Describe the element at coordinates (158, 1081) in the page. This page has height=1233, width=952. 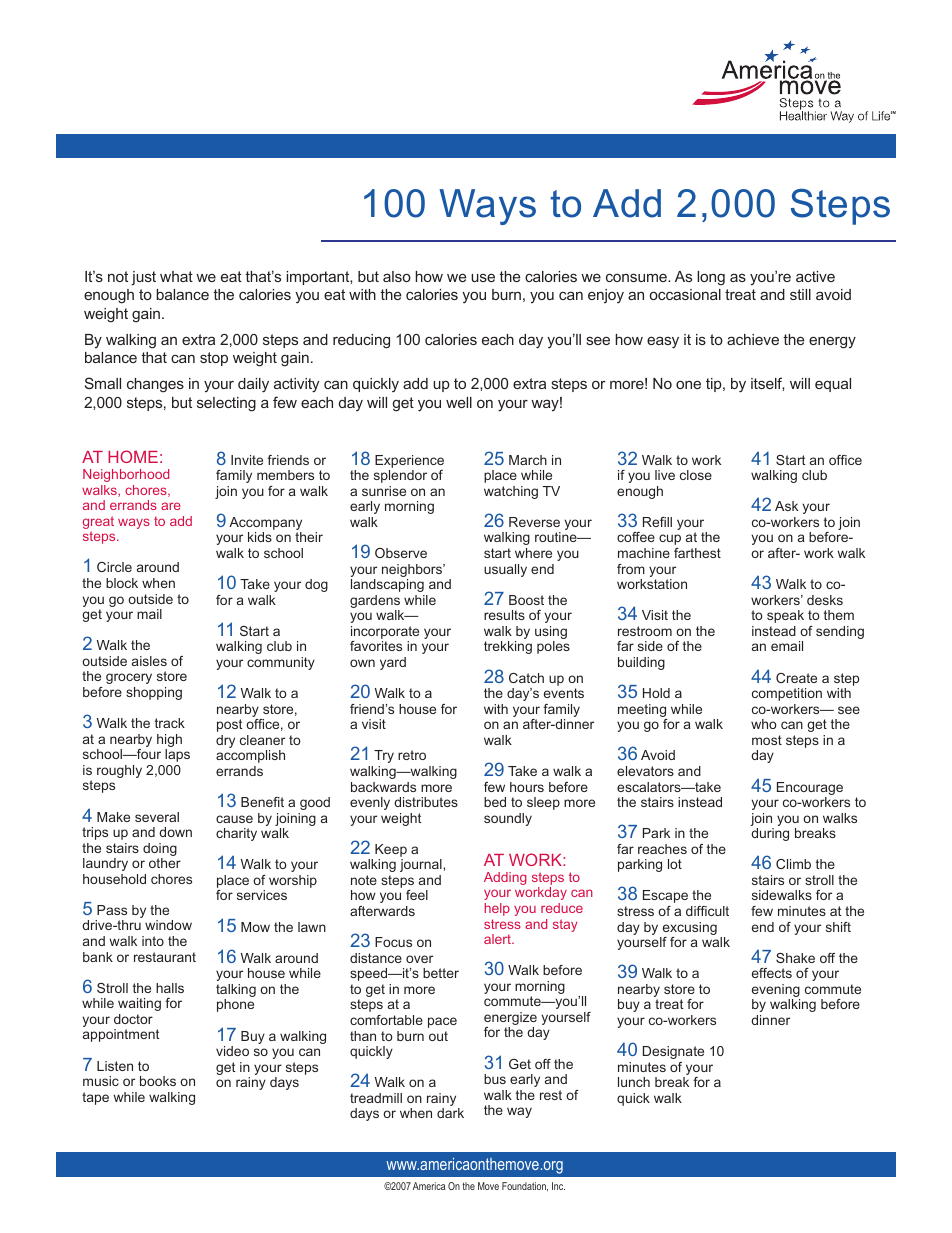
I see `books` at that location.
